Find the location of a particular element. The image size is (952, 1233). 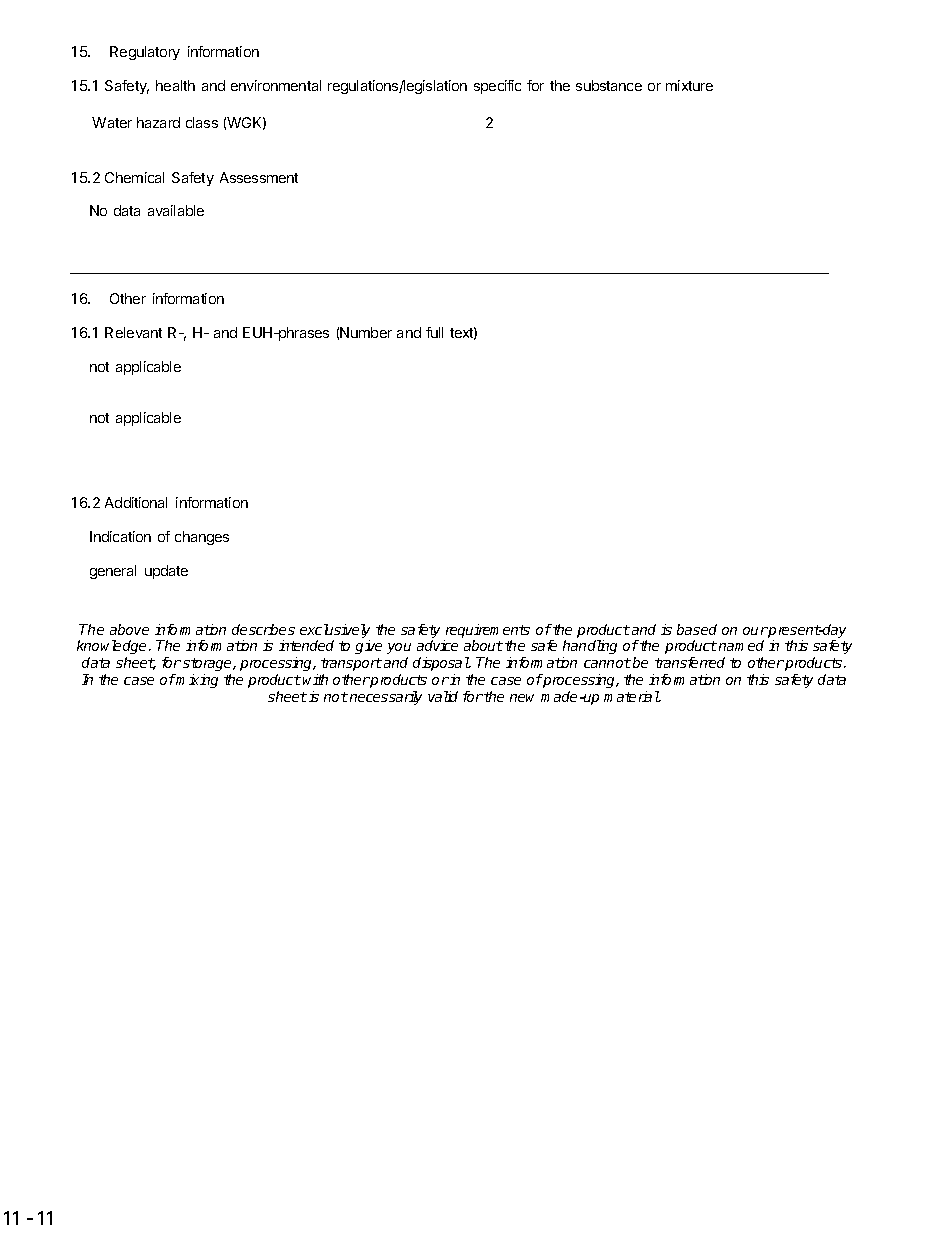

storage is located at coordinates (208, 664).
